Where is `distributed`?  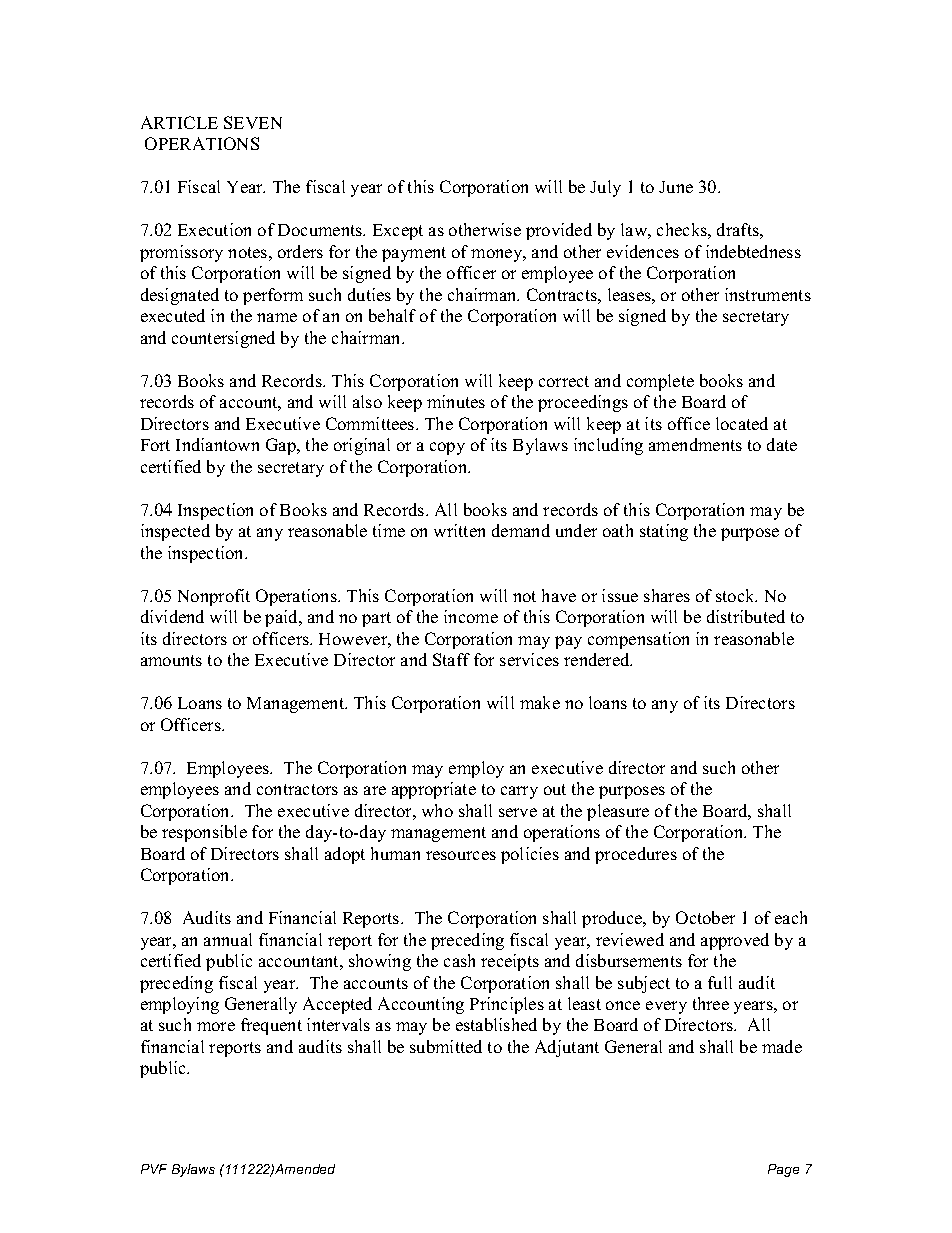
distributed is located at coordinates (746, 616).
